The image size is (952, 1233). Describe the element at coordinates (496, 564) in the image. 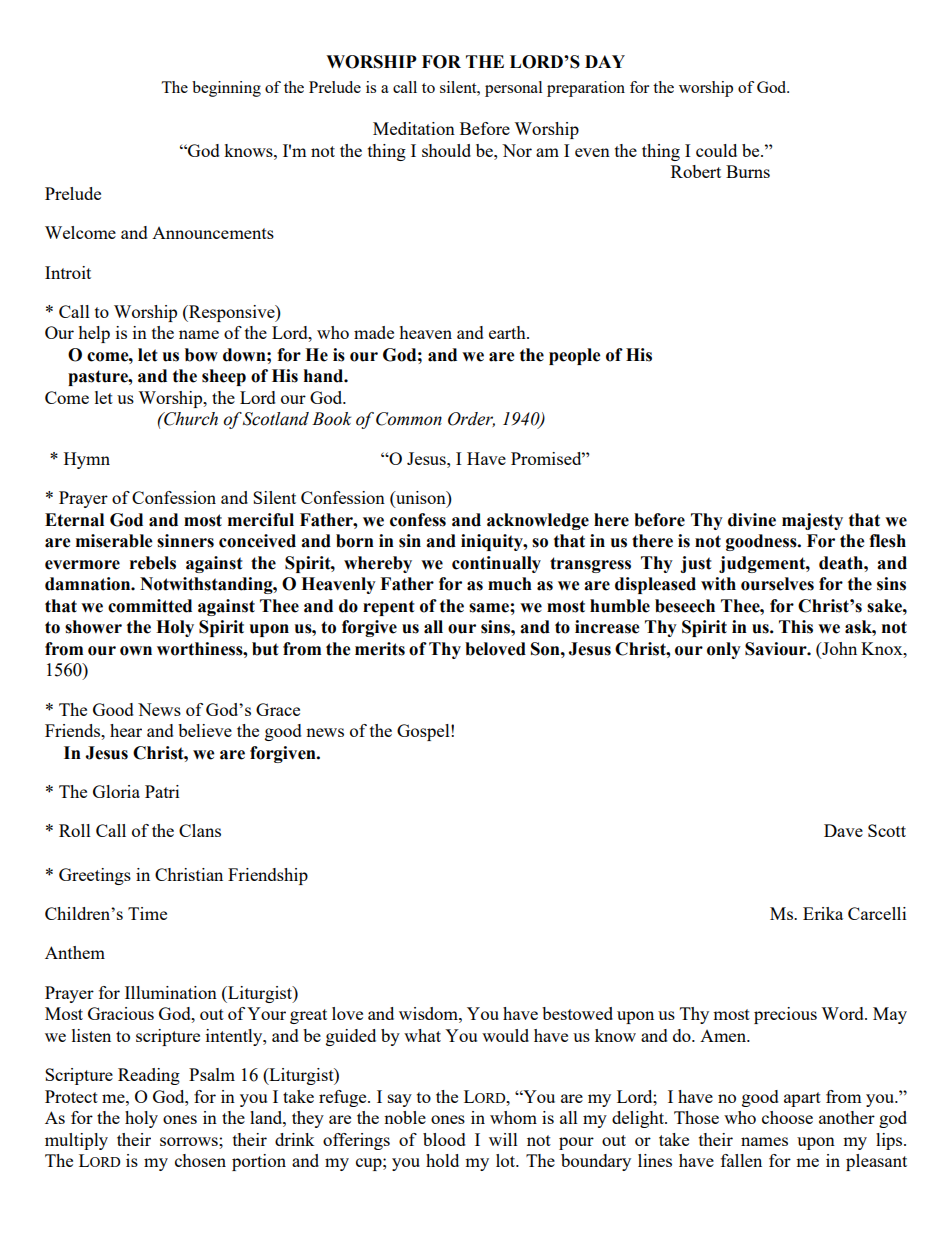

I see `continually` at that location.
